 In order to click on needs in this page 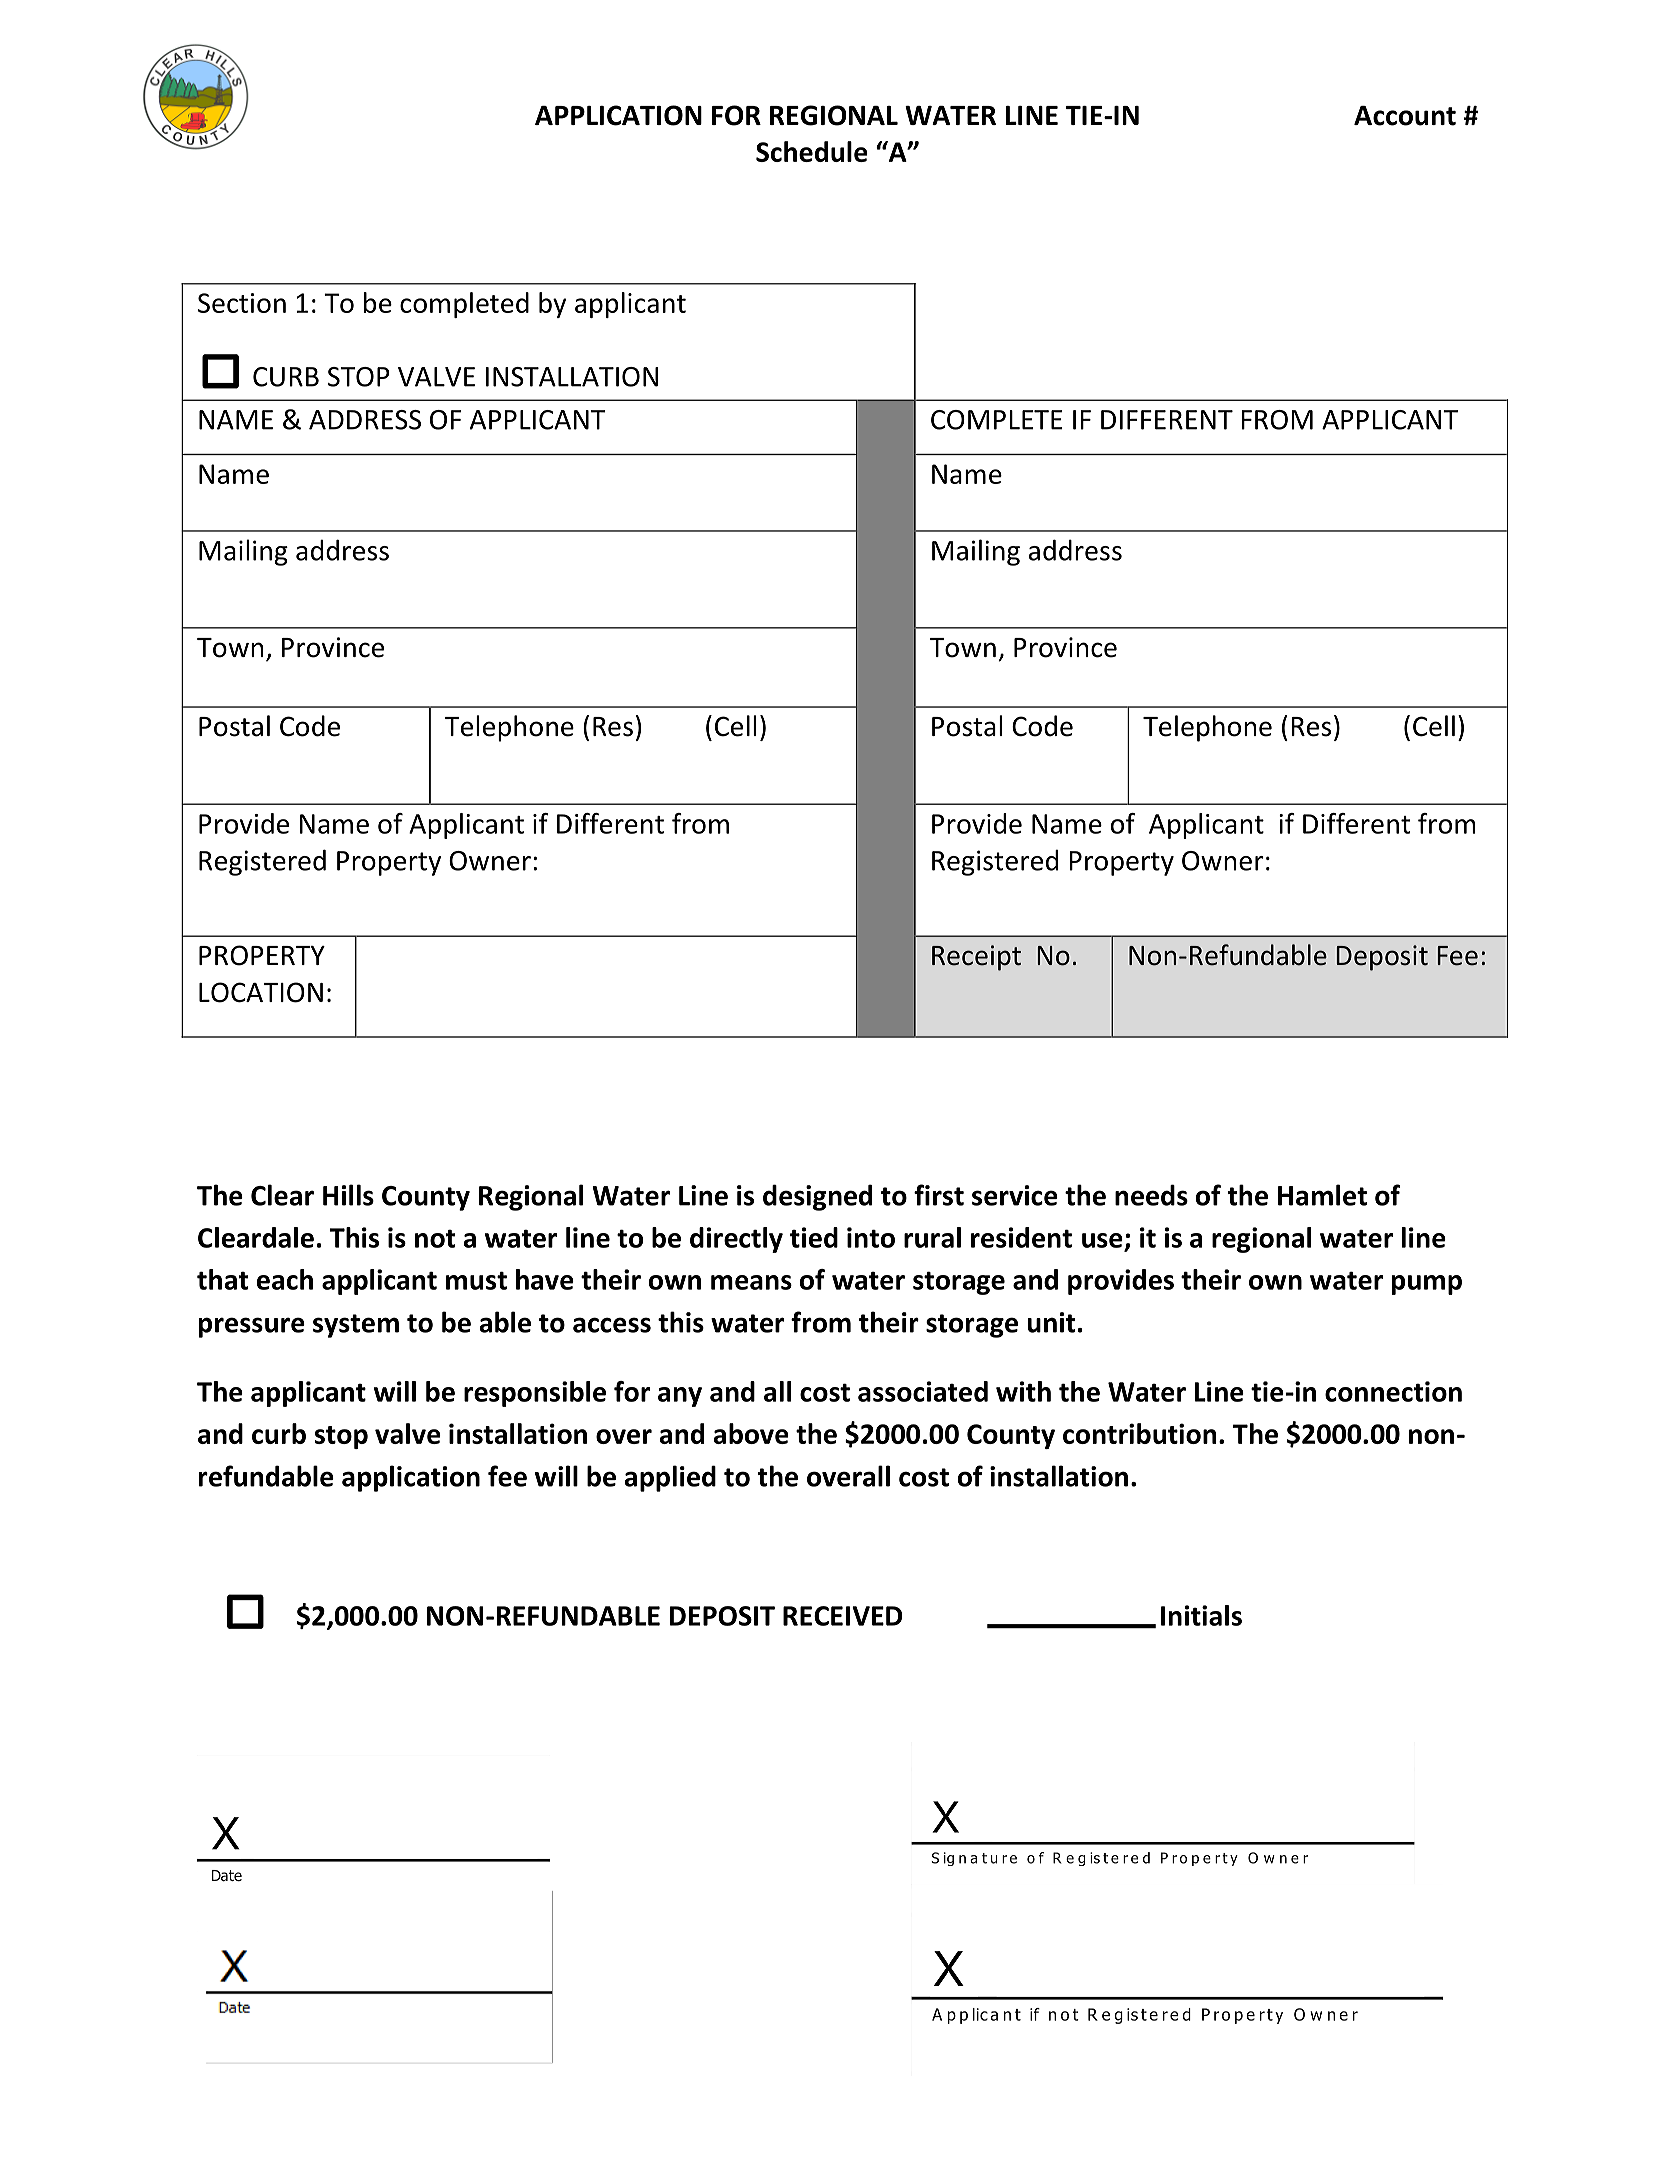, I will do `click(1151, 1195)`.
